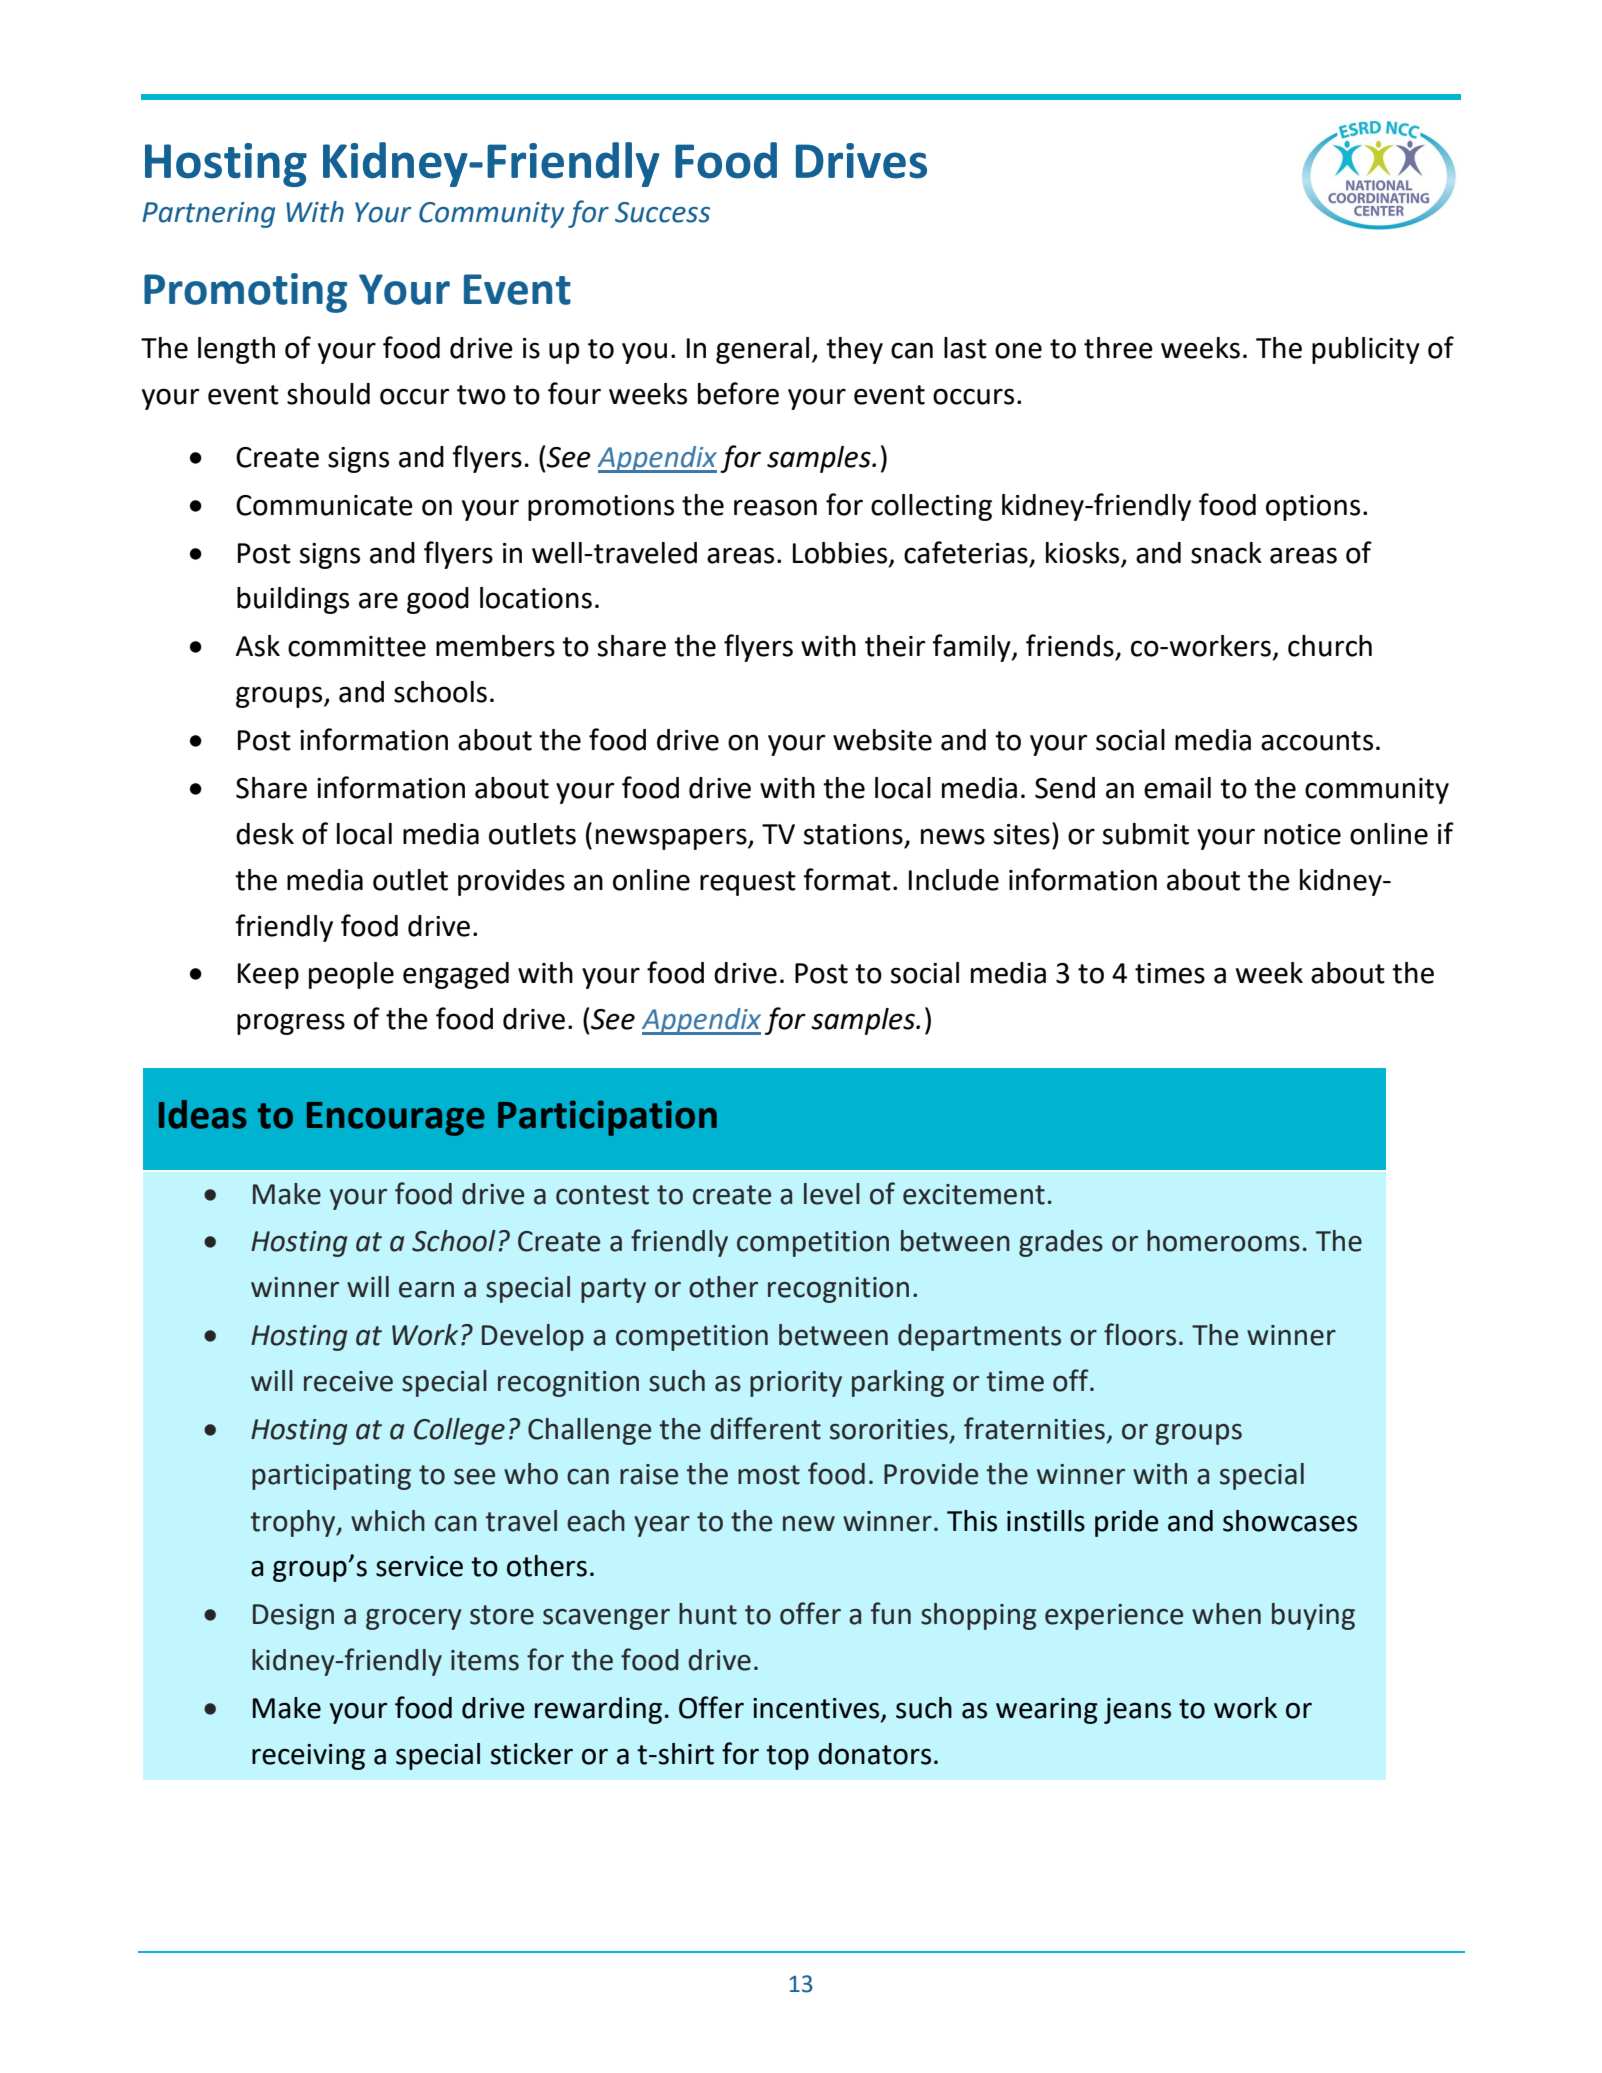  Describe the element at coordinates (396, 1119) in the document. I see `Encourage` at that location.
